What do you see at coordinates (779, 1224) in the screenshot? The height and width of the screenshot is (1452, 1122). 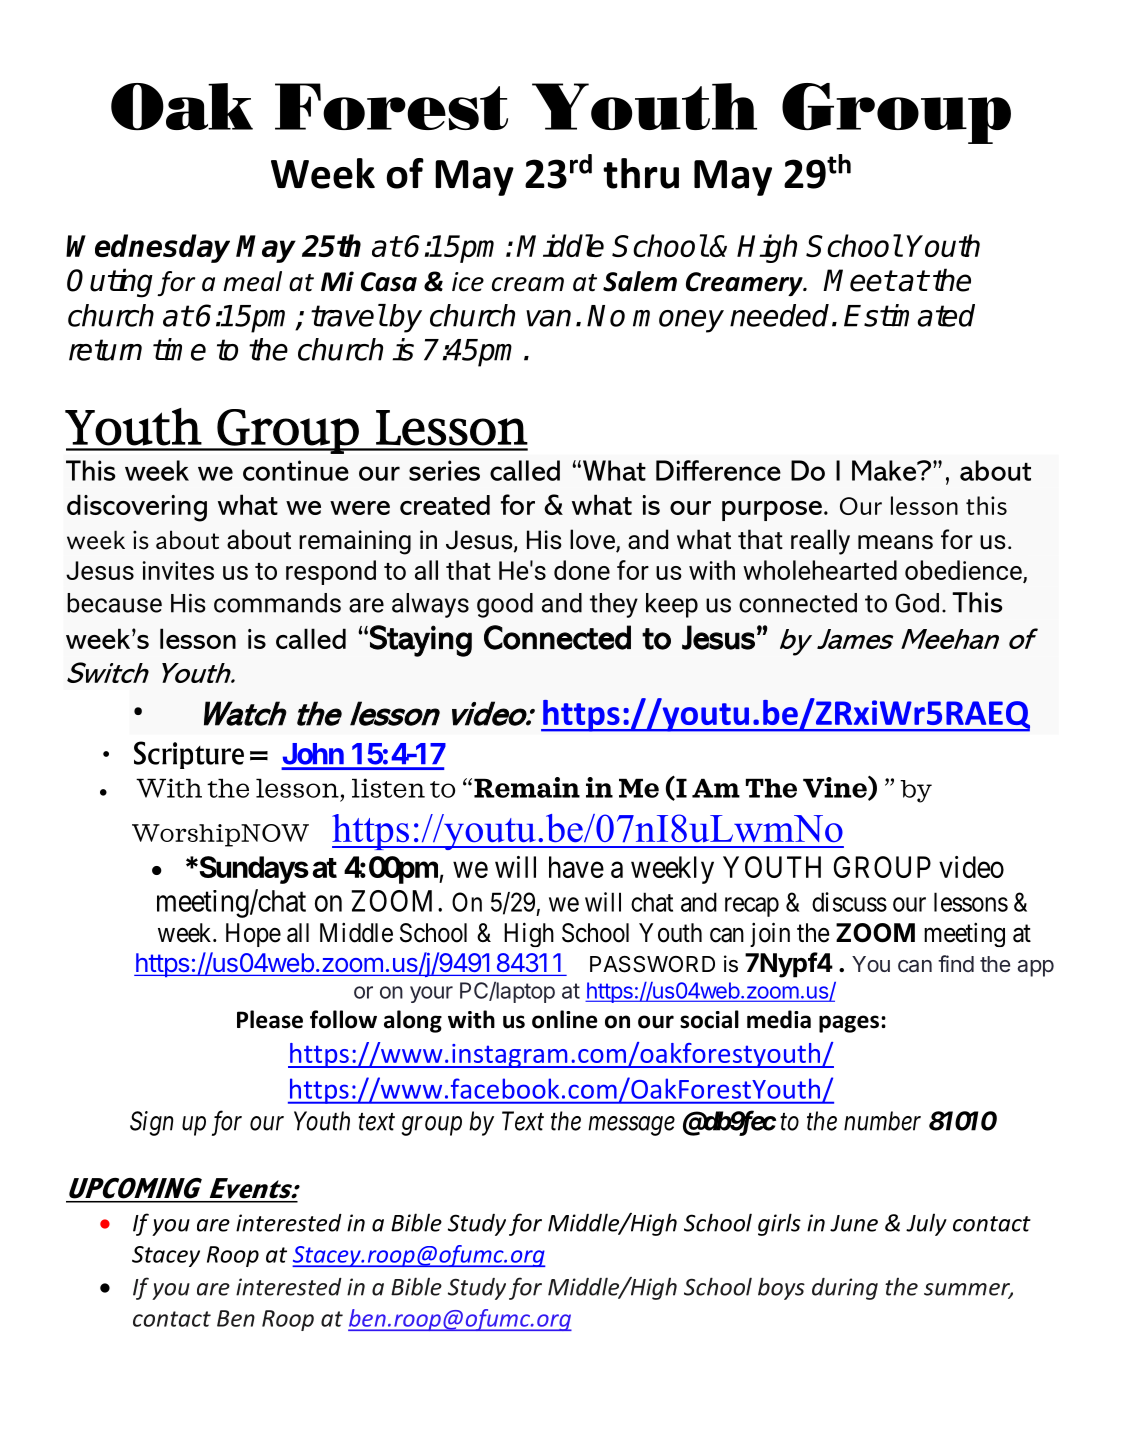 I see `girls` at bounding box center [779, 1224].
